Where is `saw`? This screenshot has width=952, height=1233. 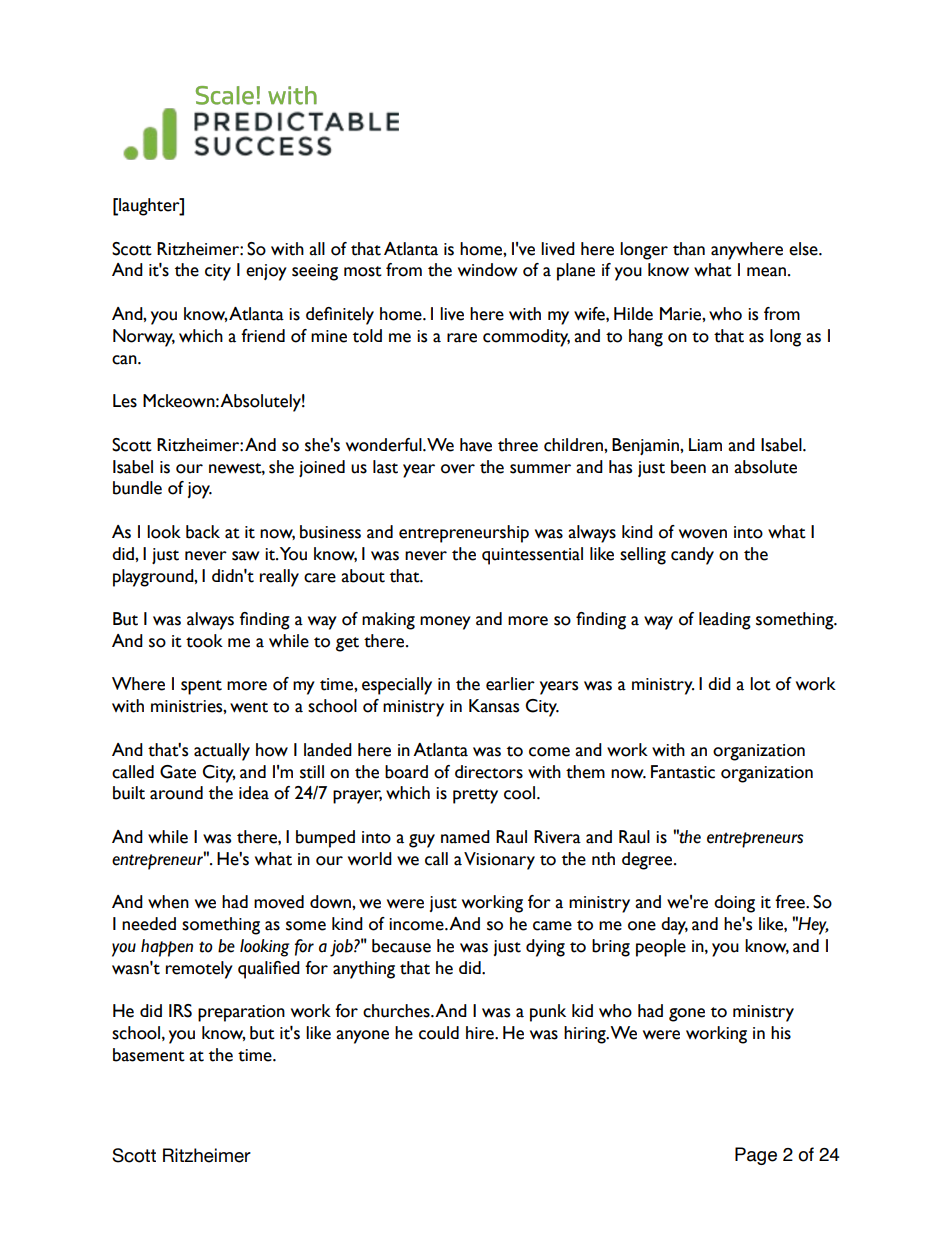
saw is located at coordinates (245, 556).
